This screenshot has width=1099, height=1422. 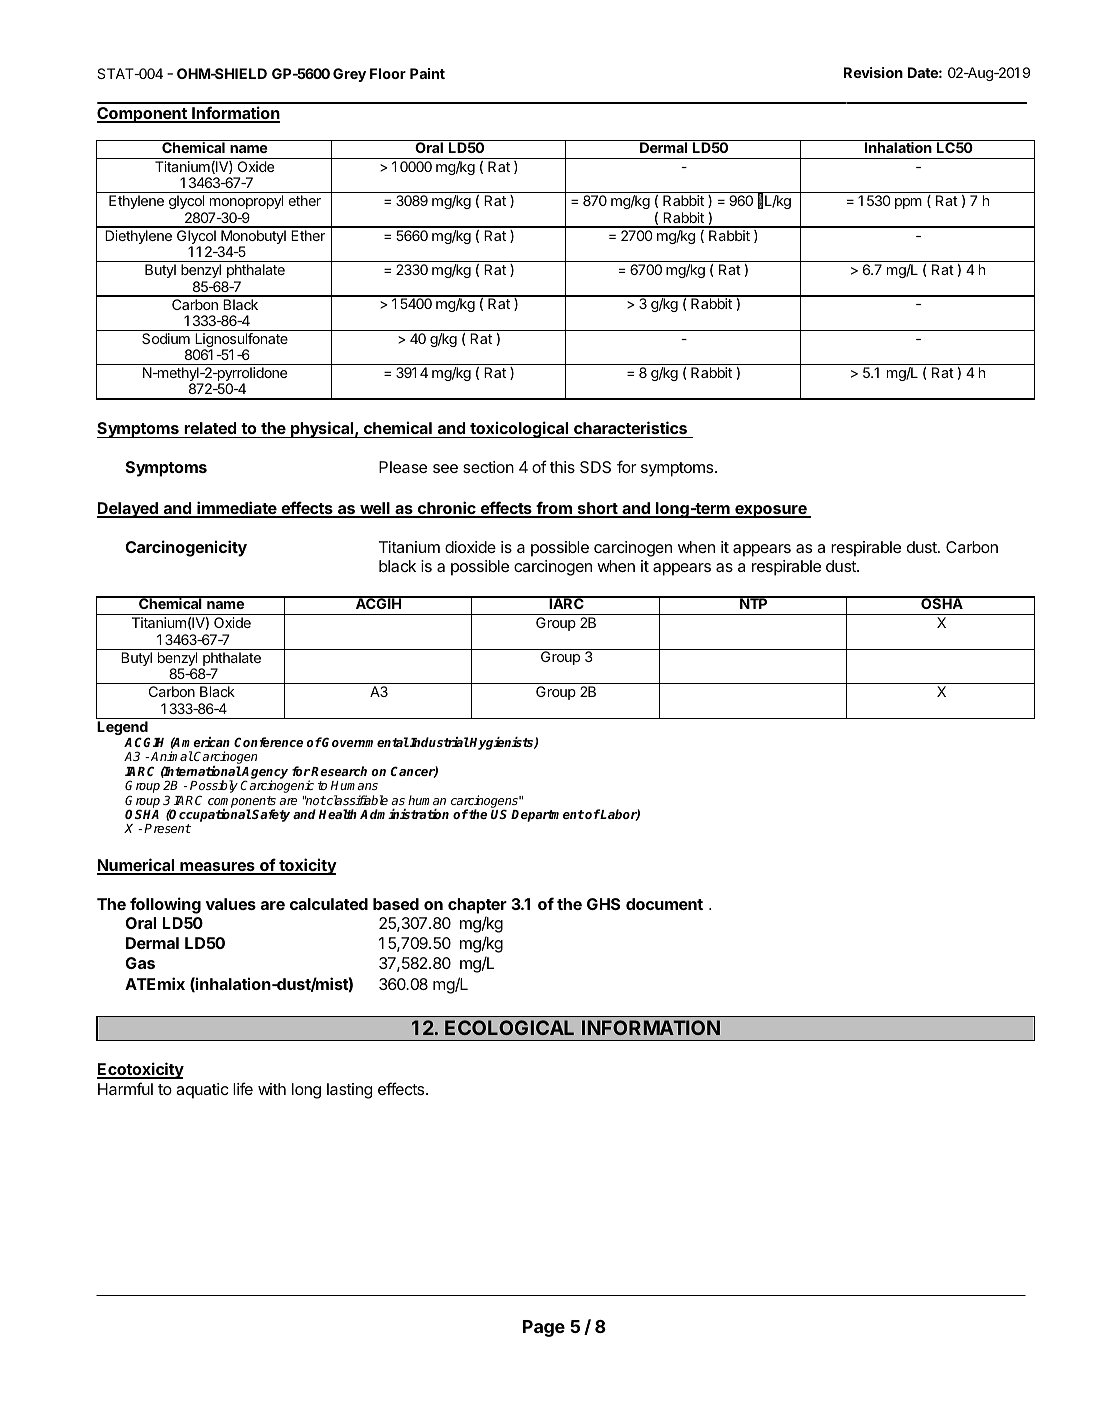 I want to click on Revision, so click(x=873, y=72).
